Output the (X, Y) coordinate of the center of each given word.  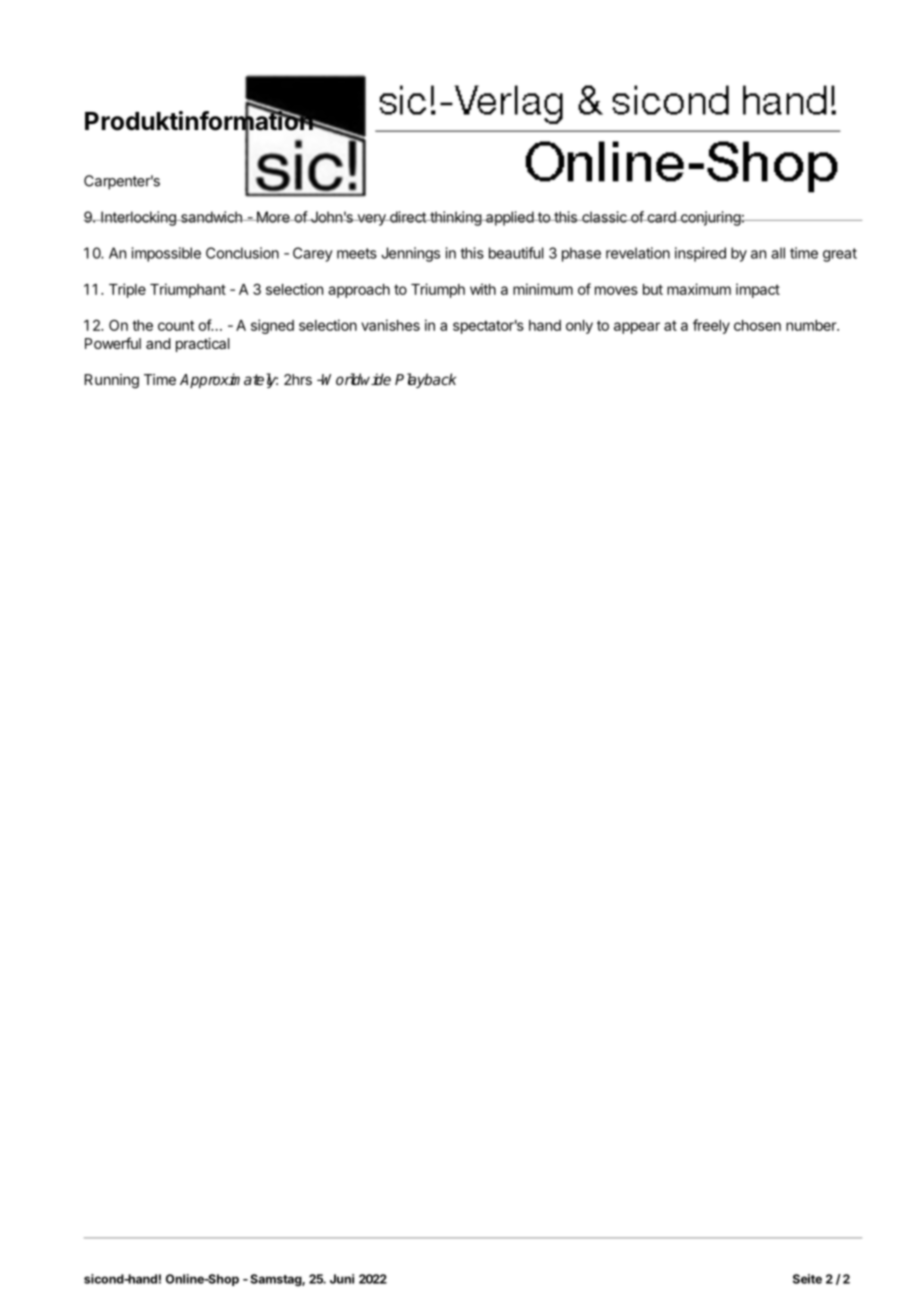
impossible (166, 254)
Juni (342, 1279)
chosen (757, 325)
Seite (807, 1279)
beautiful (516, 253)
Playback (425, 380)
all (778, 253)
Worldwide (356, 379)
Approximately (229, 380)
